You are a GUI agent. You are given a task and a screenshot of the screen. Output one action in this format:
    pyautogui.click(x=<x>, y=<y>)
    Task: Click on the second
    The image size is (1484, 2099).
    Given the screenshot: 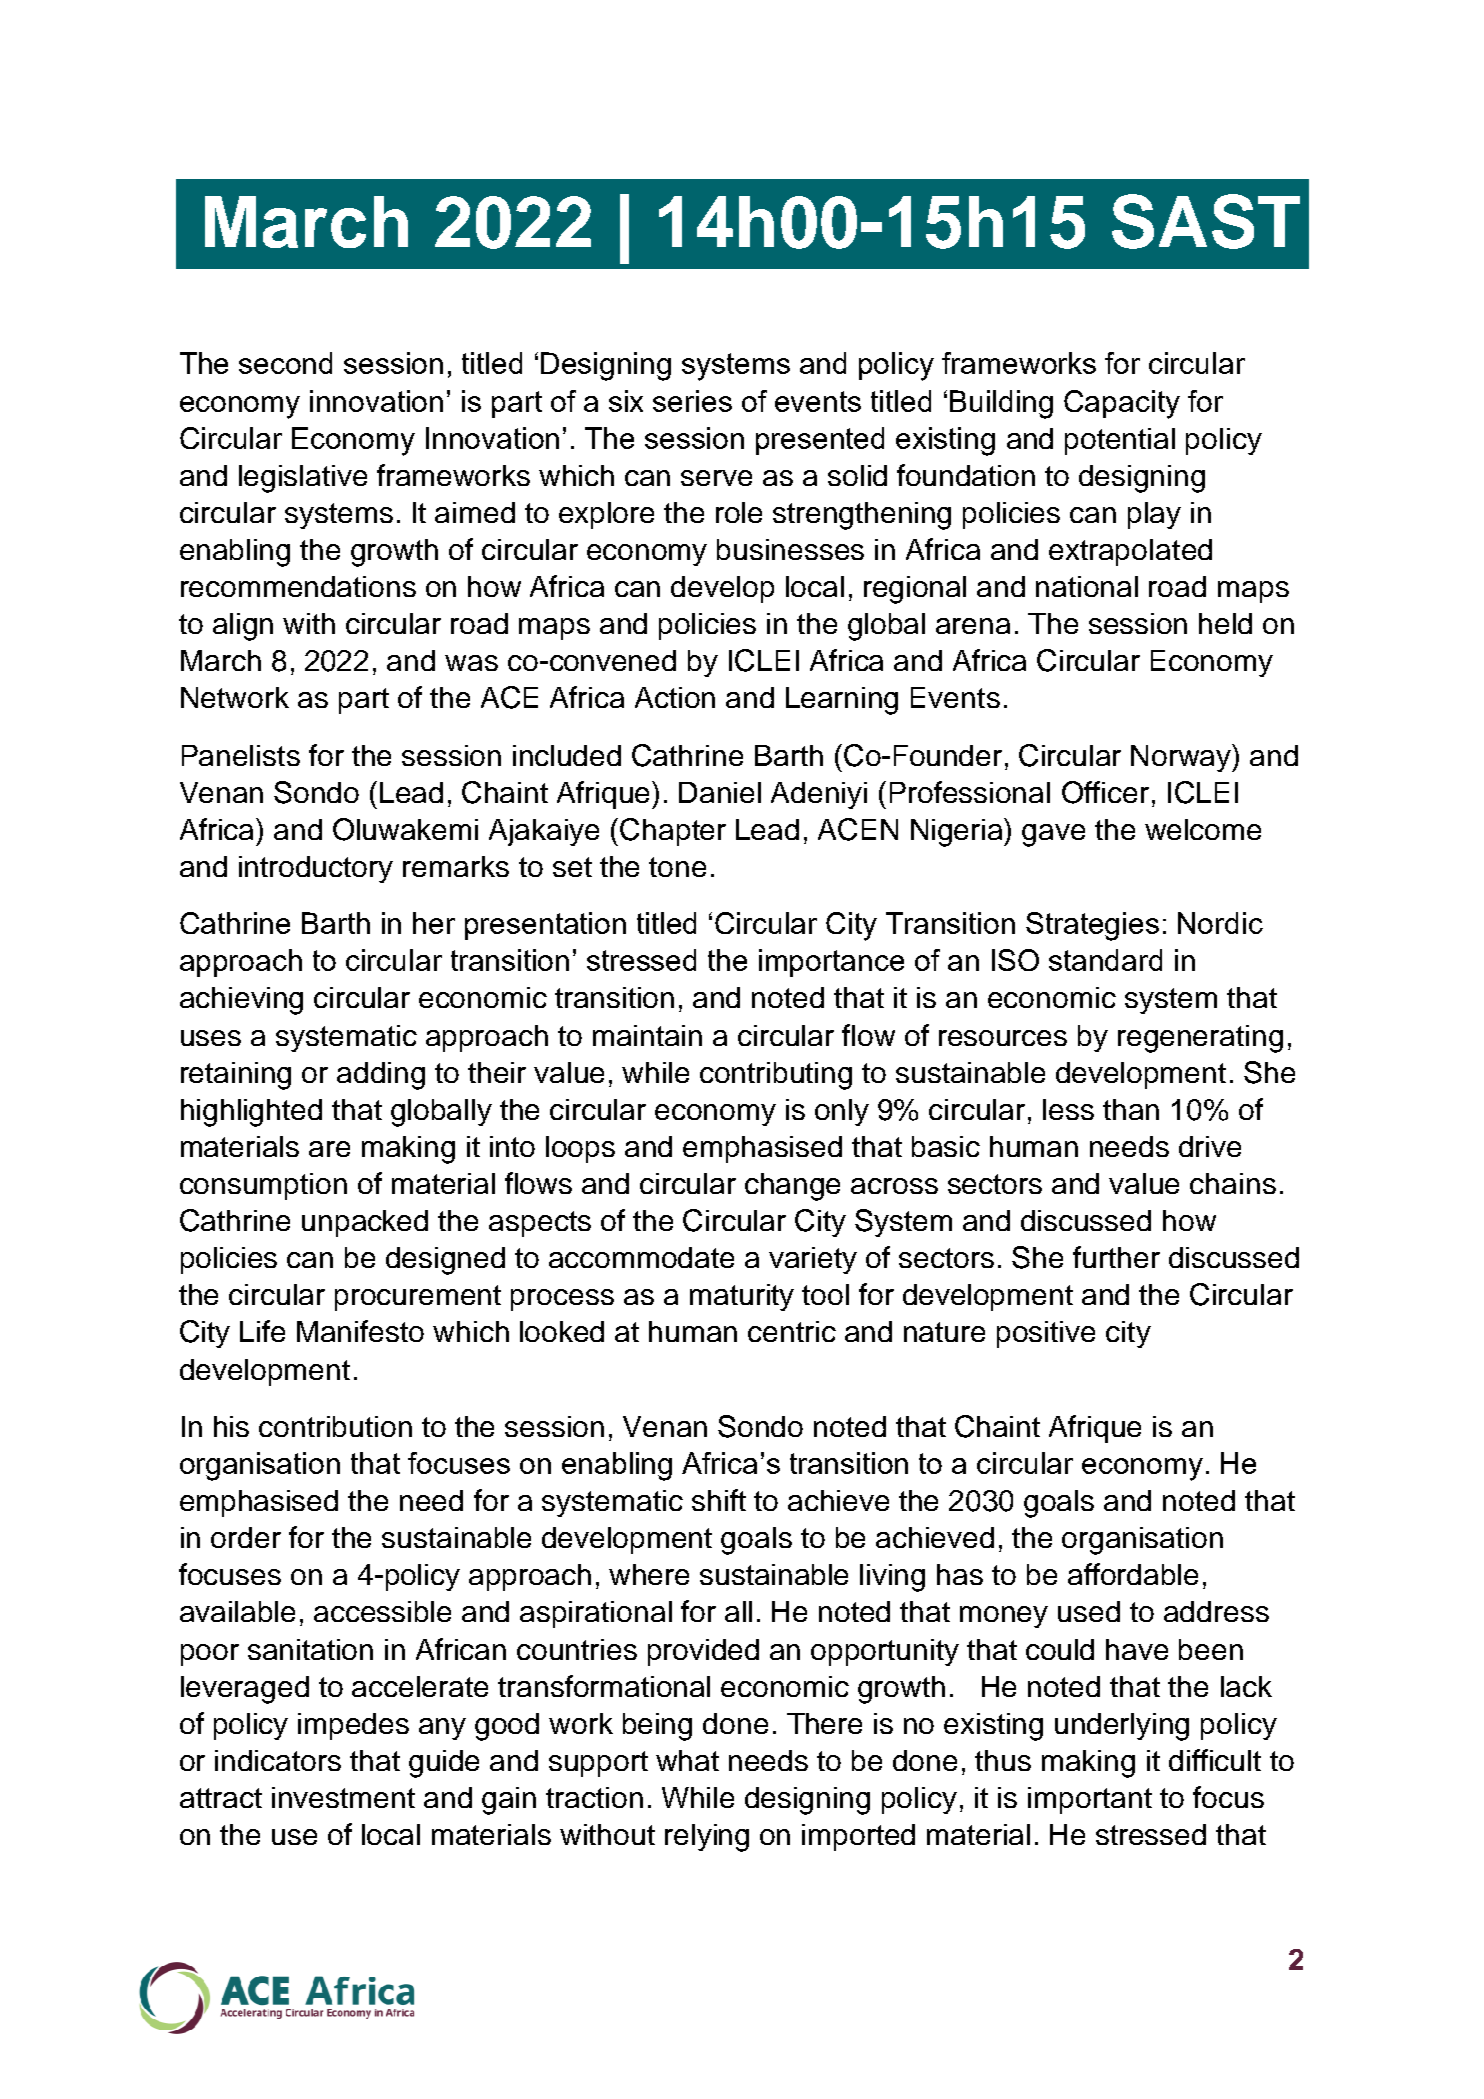 What is the action you would take?
    pyautogui.click(x=285, y=363)
